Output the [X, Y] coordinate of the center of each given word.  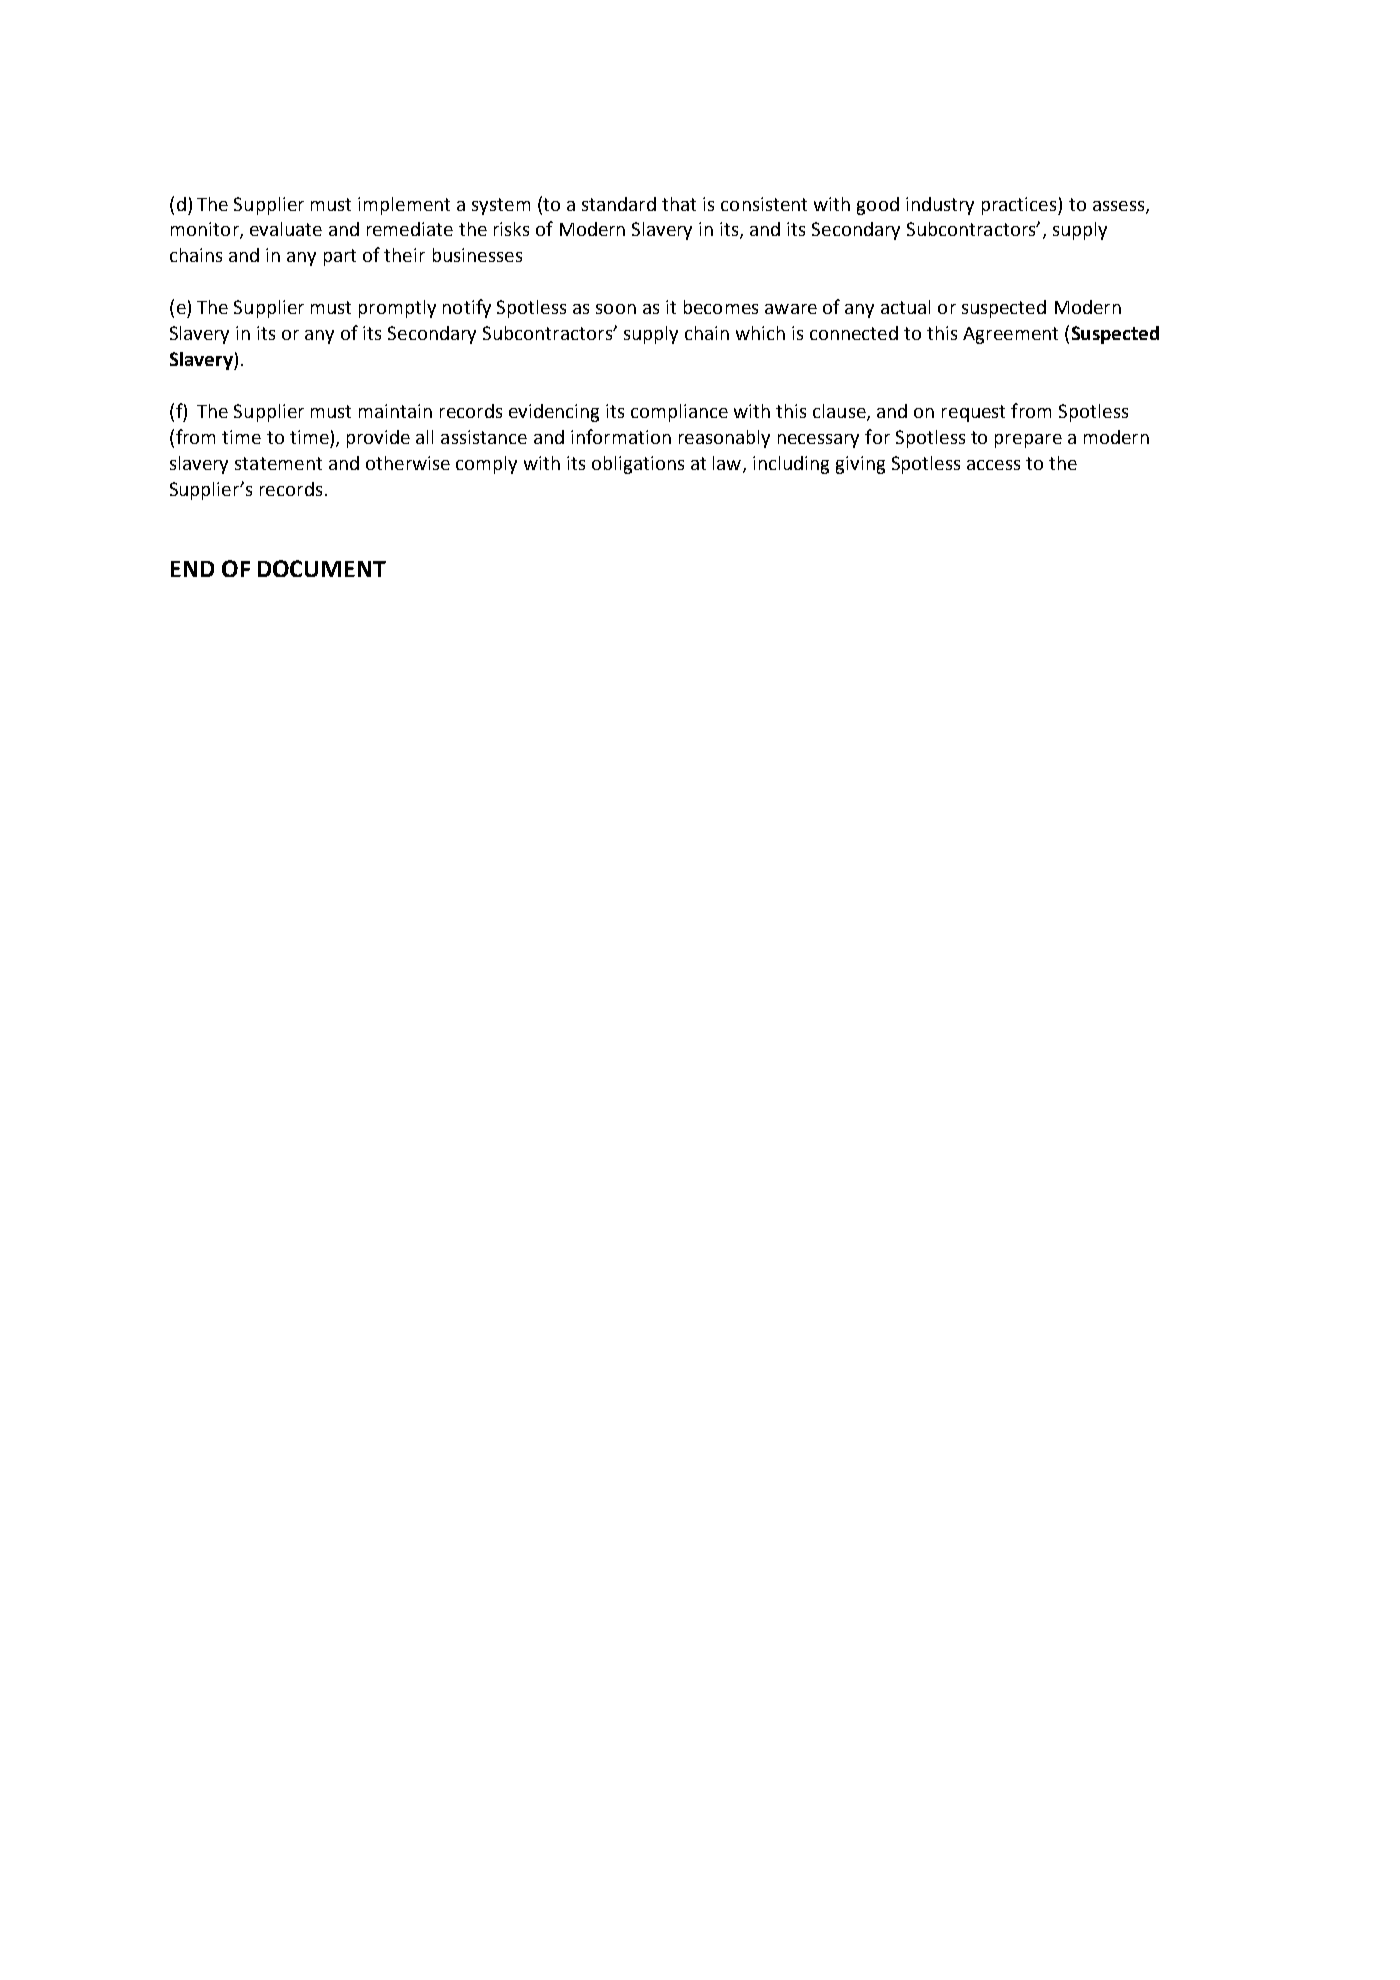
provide [378, 439]
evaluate [286, 229]
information [621, 436]
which [760, 333]
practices [1020, 206]
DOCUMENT [322, 568]
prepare [1028, 441]
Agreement [1010, 335]
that [679, 204]
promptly [397, 309]
